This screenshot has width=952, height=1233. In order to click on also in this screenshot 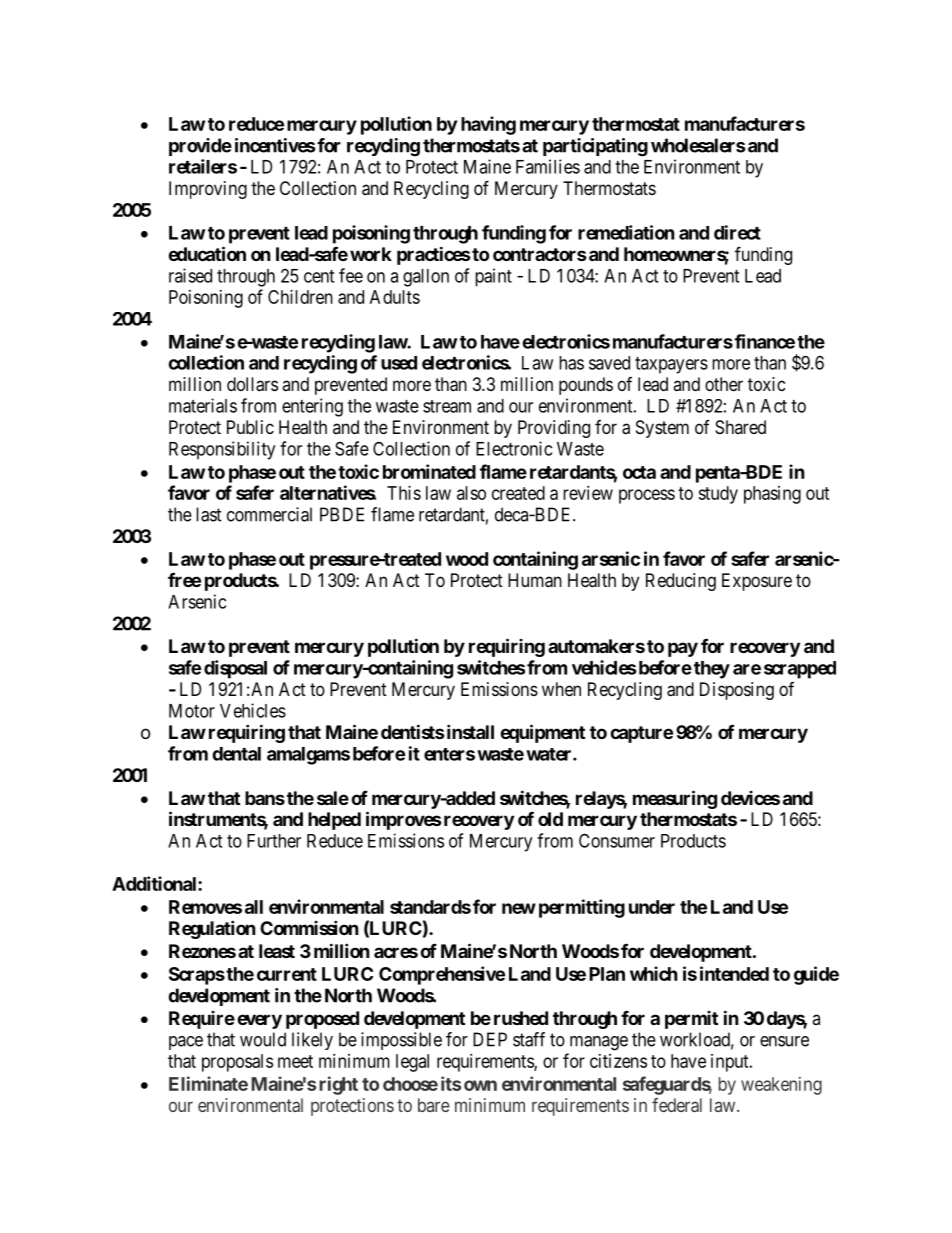, I will do `click(471, 493)`.
